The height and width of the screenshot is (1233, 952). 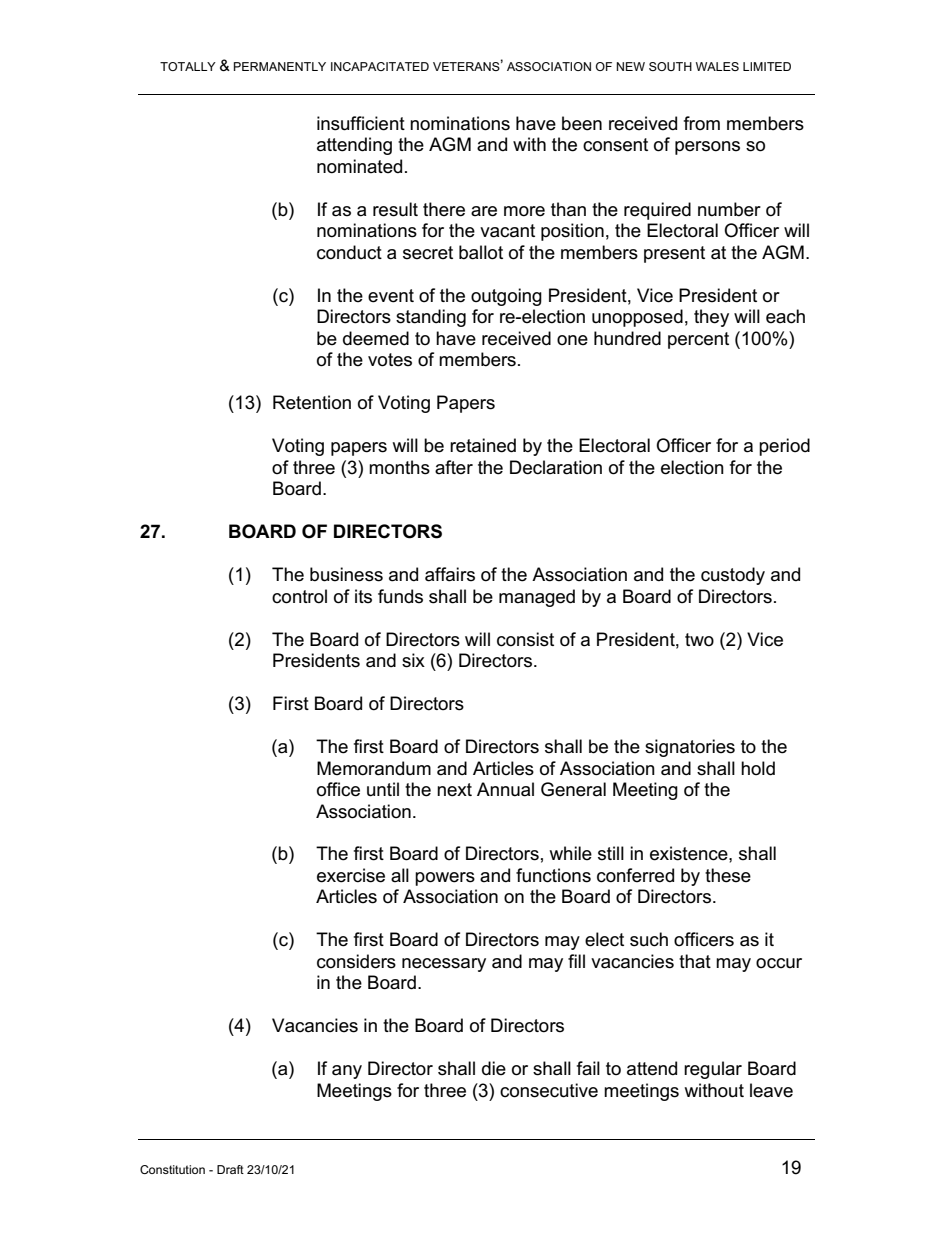 I want to click on die, so click(x=494, y=1068).
